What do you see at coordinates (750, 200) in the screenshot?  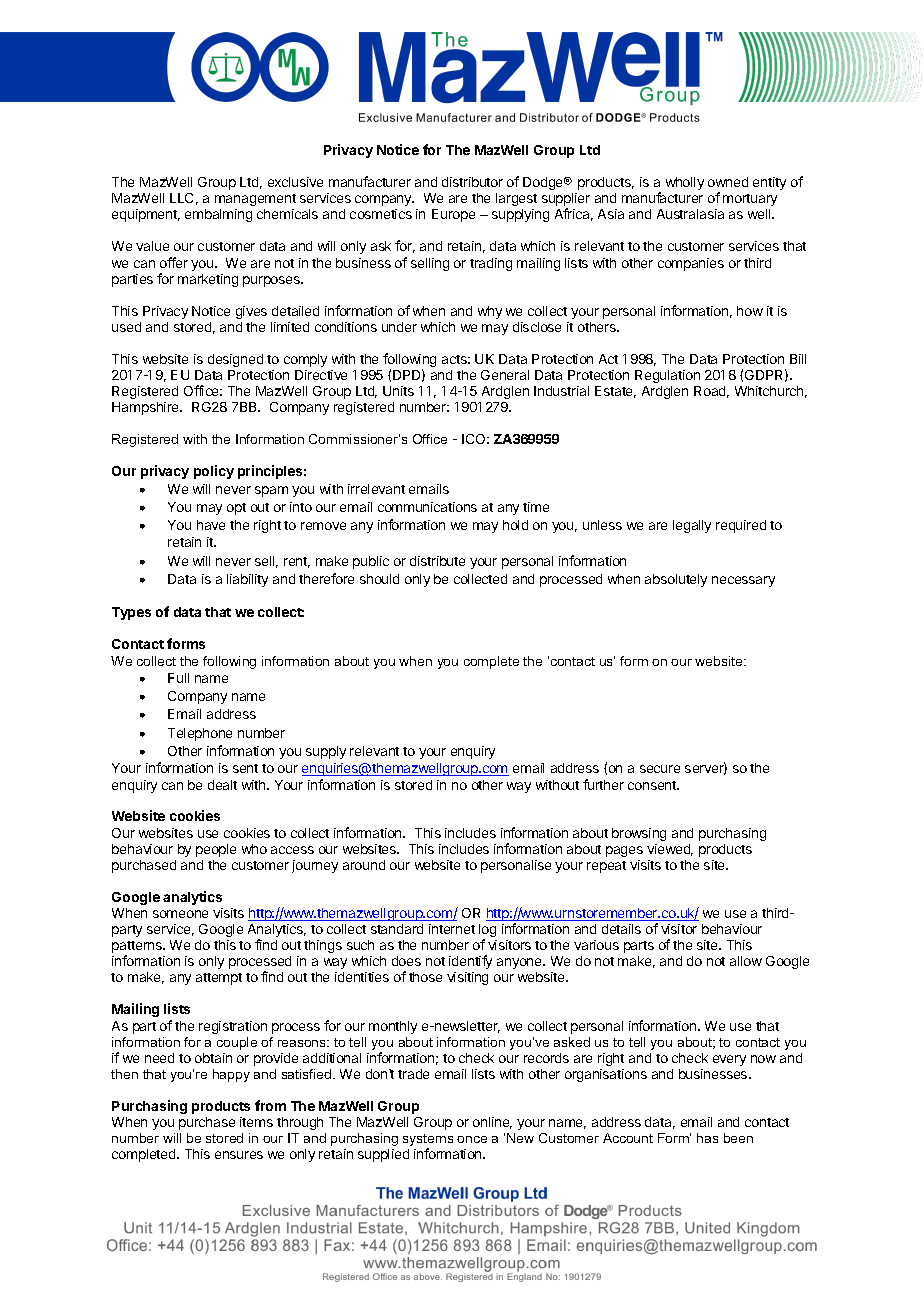 I see `mortuary` at bounding box center [750, 200].
